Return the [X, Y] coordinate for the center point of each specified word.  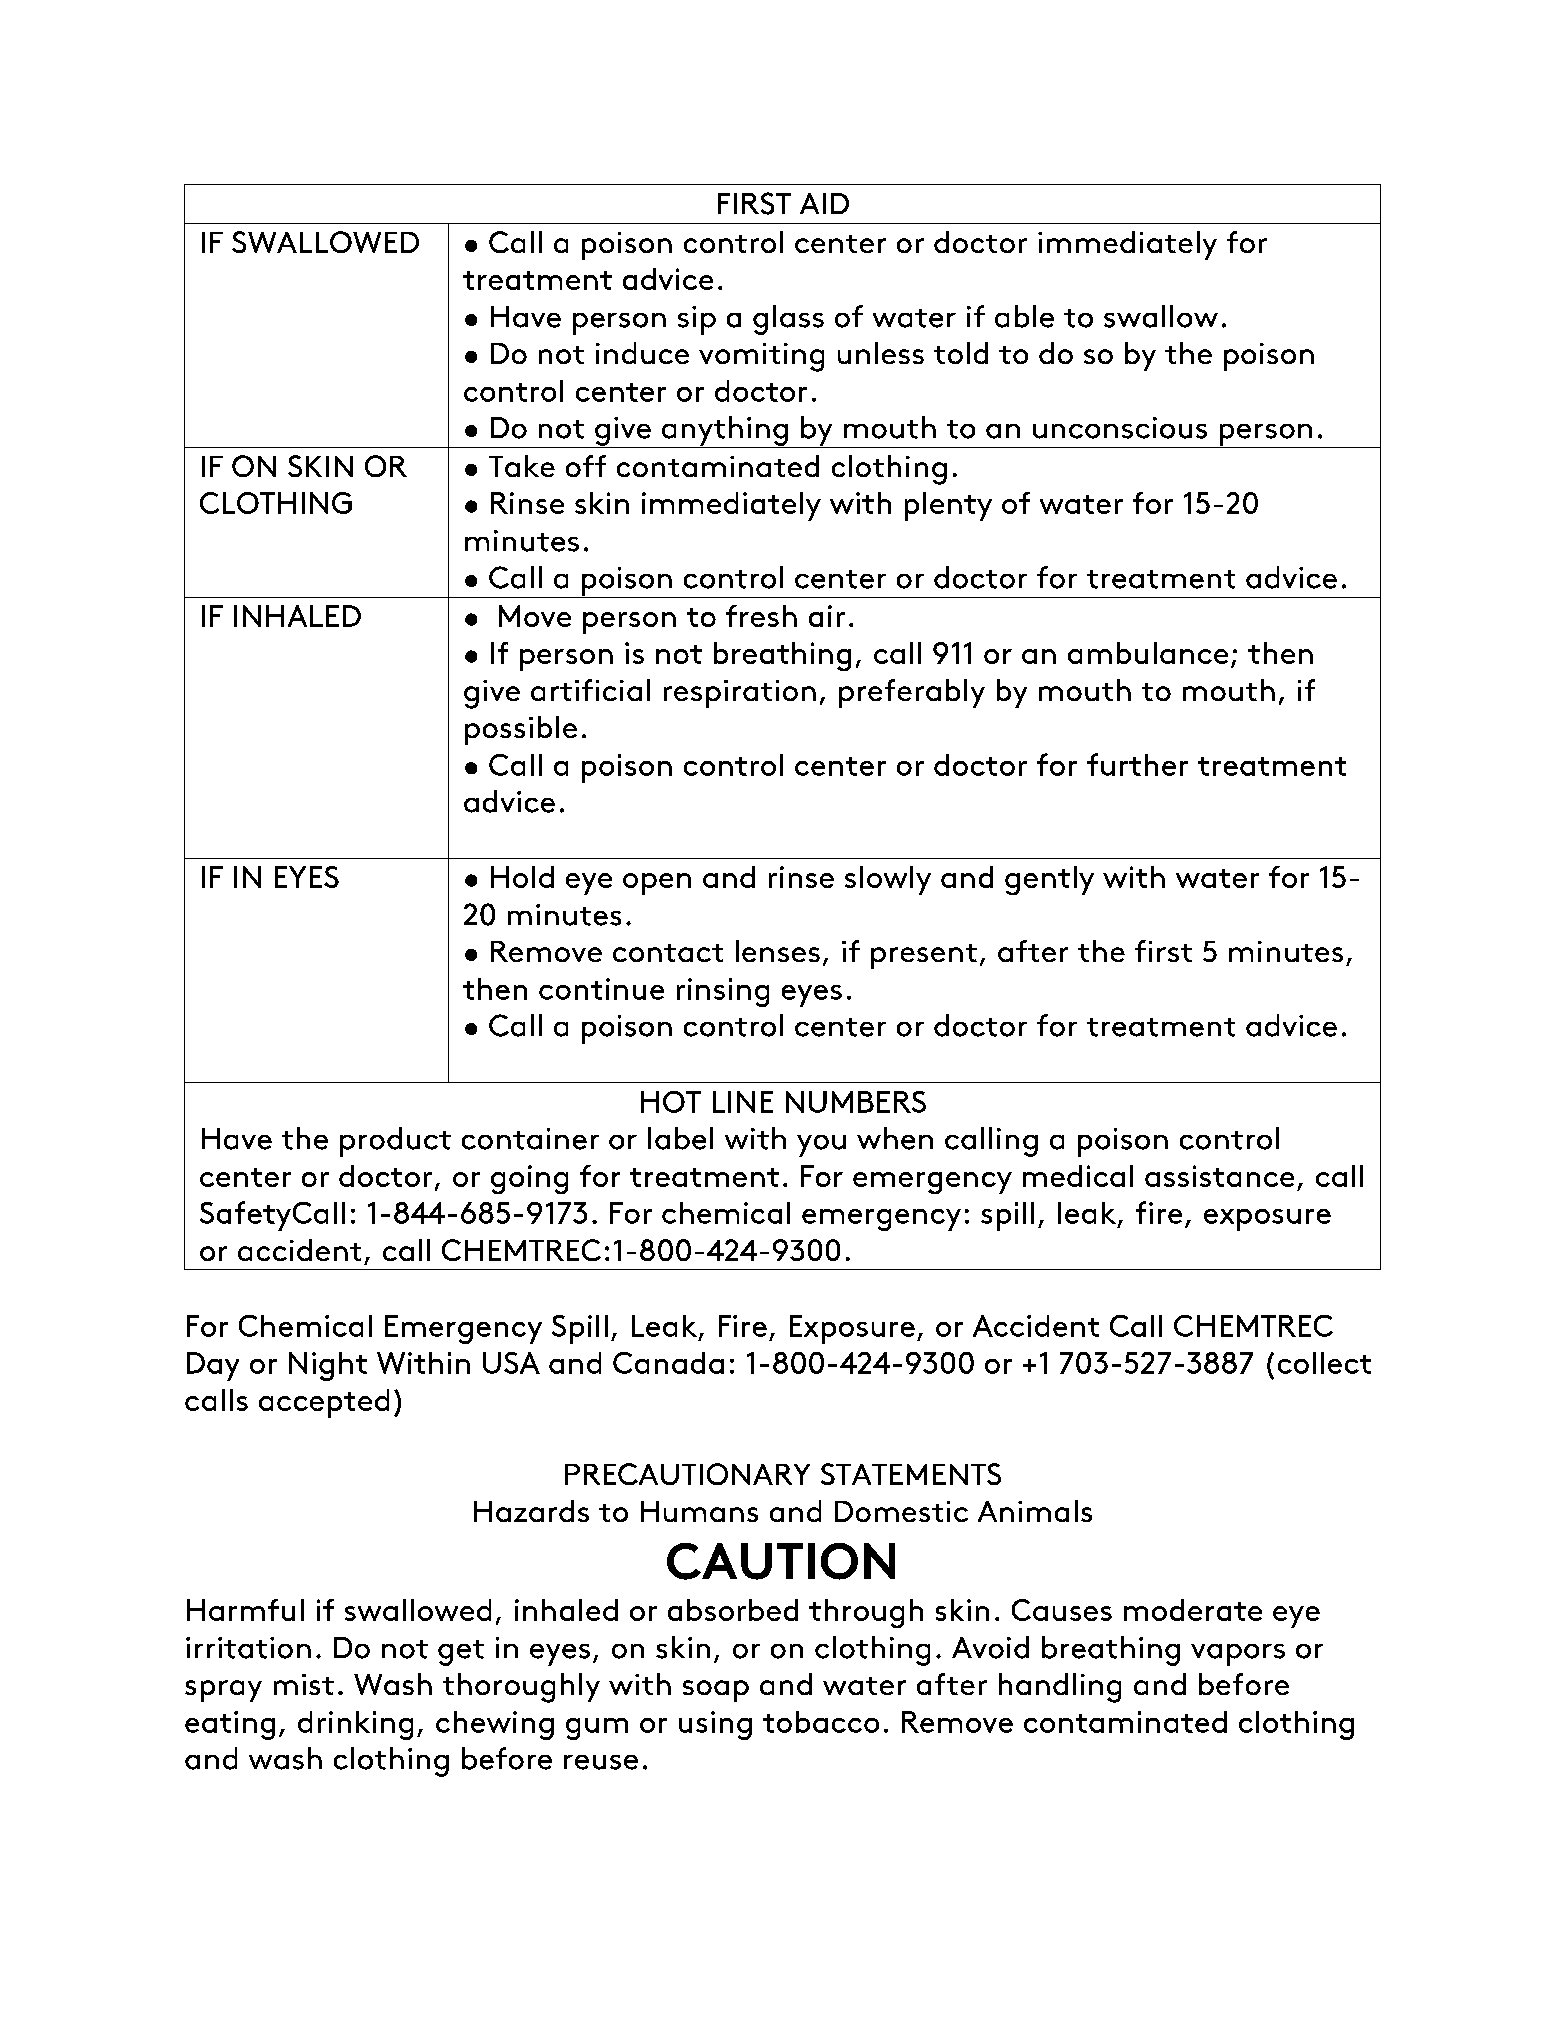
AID [824, 203]
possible [521, 730]
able [1024, 316]
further [1137, 764]
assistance [1219, 1176]
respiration [740, 694]
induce [642, 353]
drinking [355, 1725]
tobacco [821, 1722]
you [821, 1146]
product [395, 1142]
